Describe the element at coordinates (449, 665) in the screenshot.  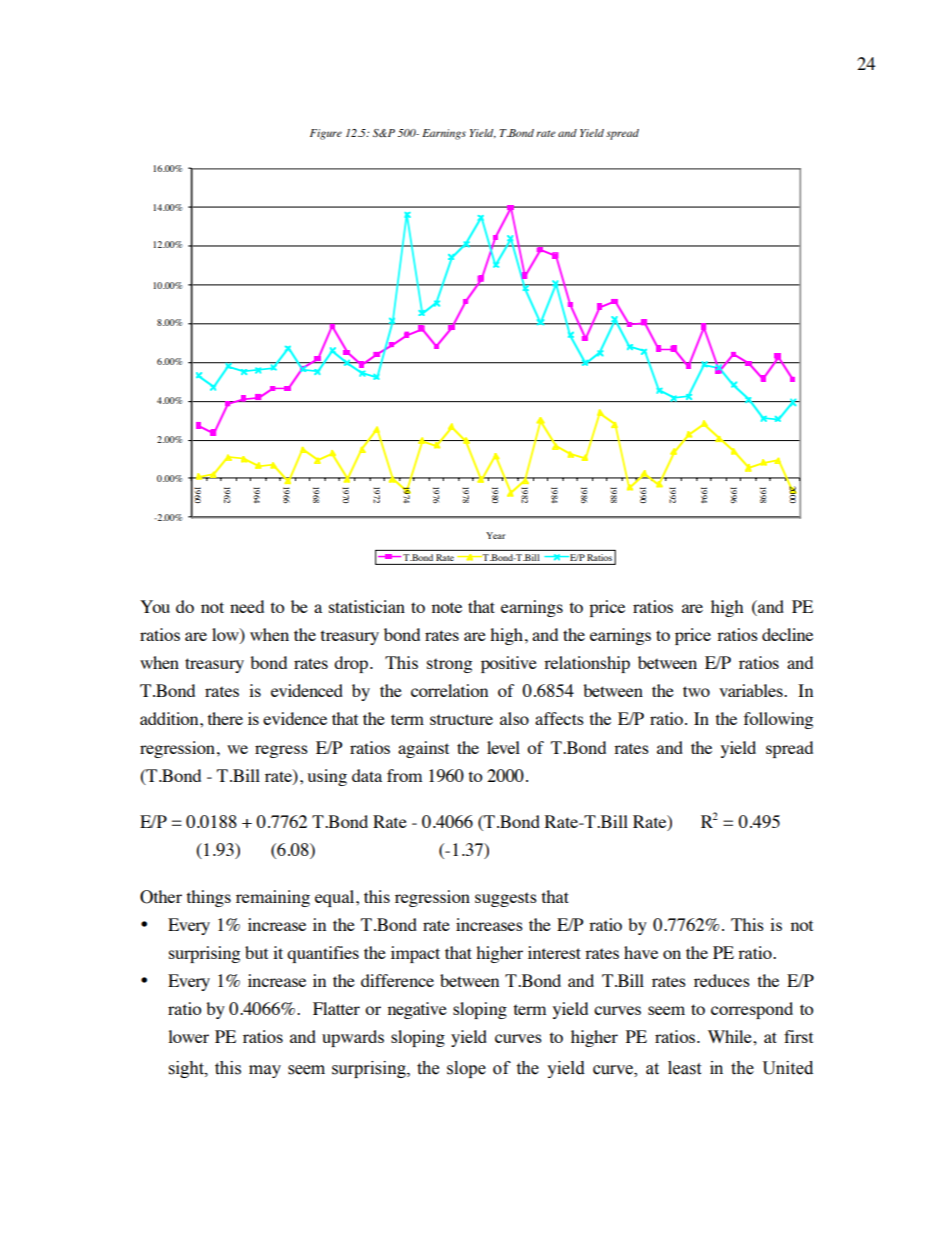
I see `strong` at that location.
